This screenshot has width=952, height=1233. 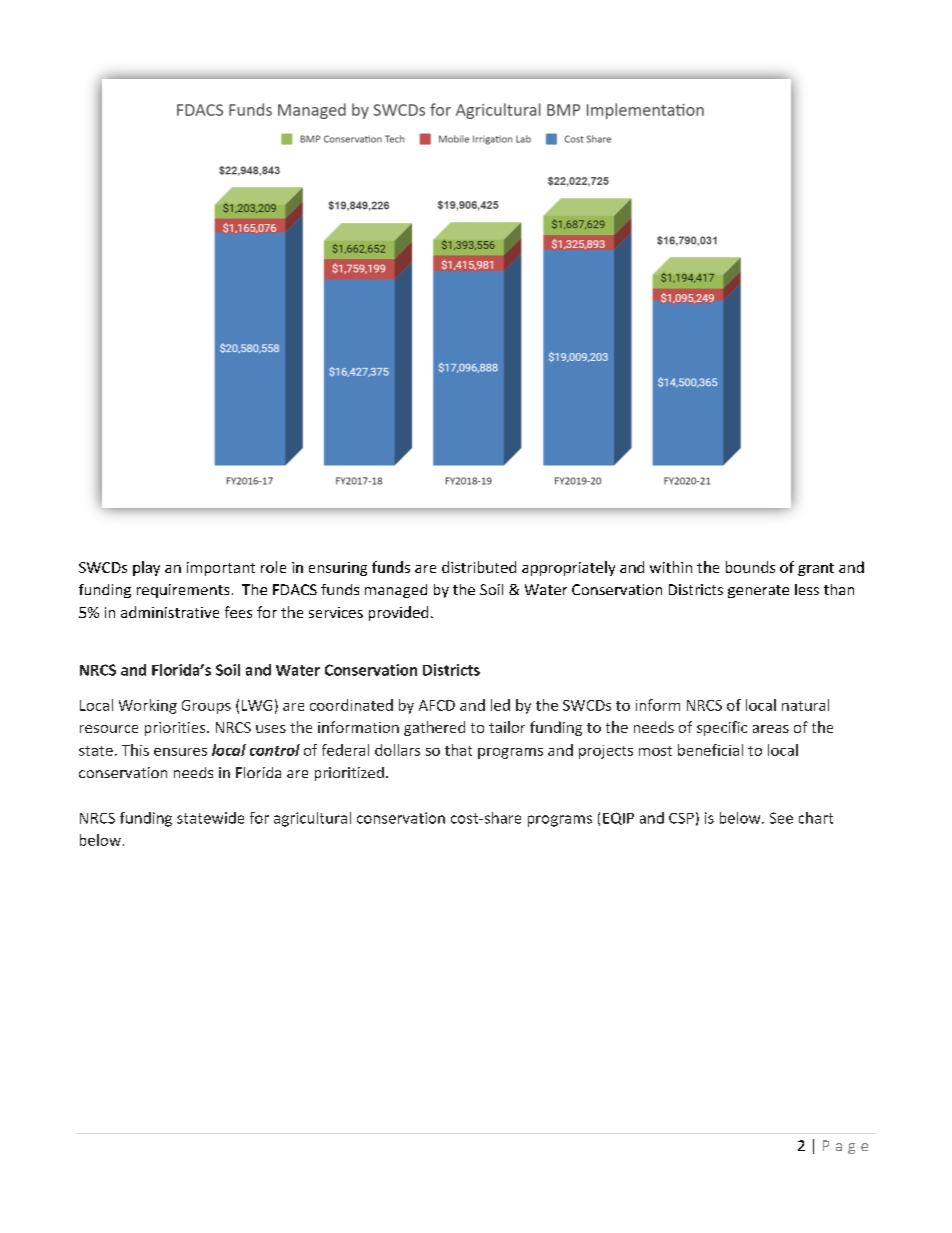 What do you see at coordinates (781, 818) in the screenshot?
I see `See` at bounding box center [781, 818].
